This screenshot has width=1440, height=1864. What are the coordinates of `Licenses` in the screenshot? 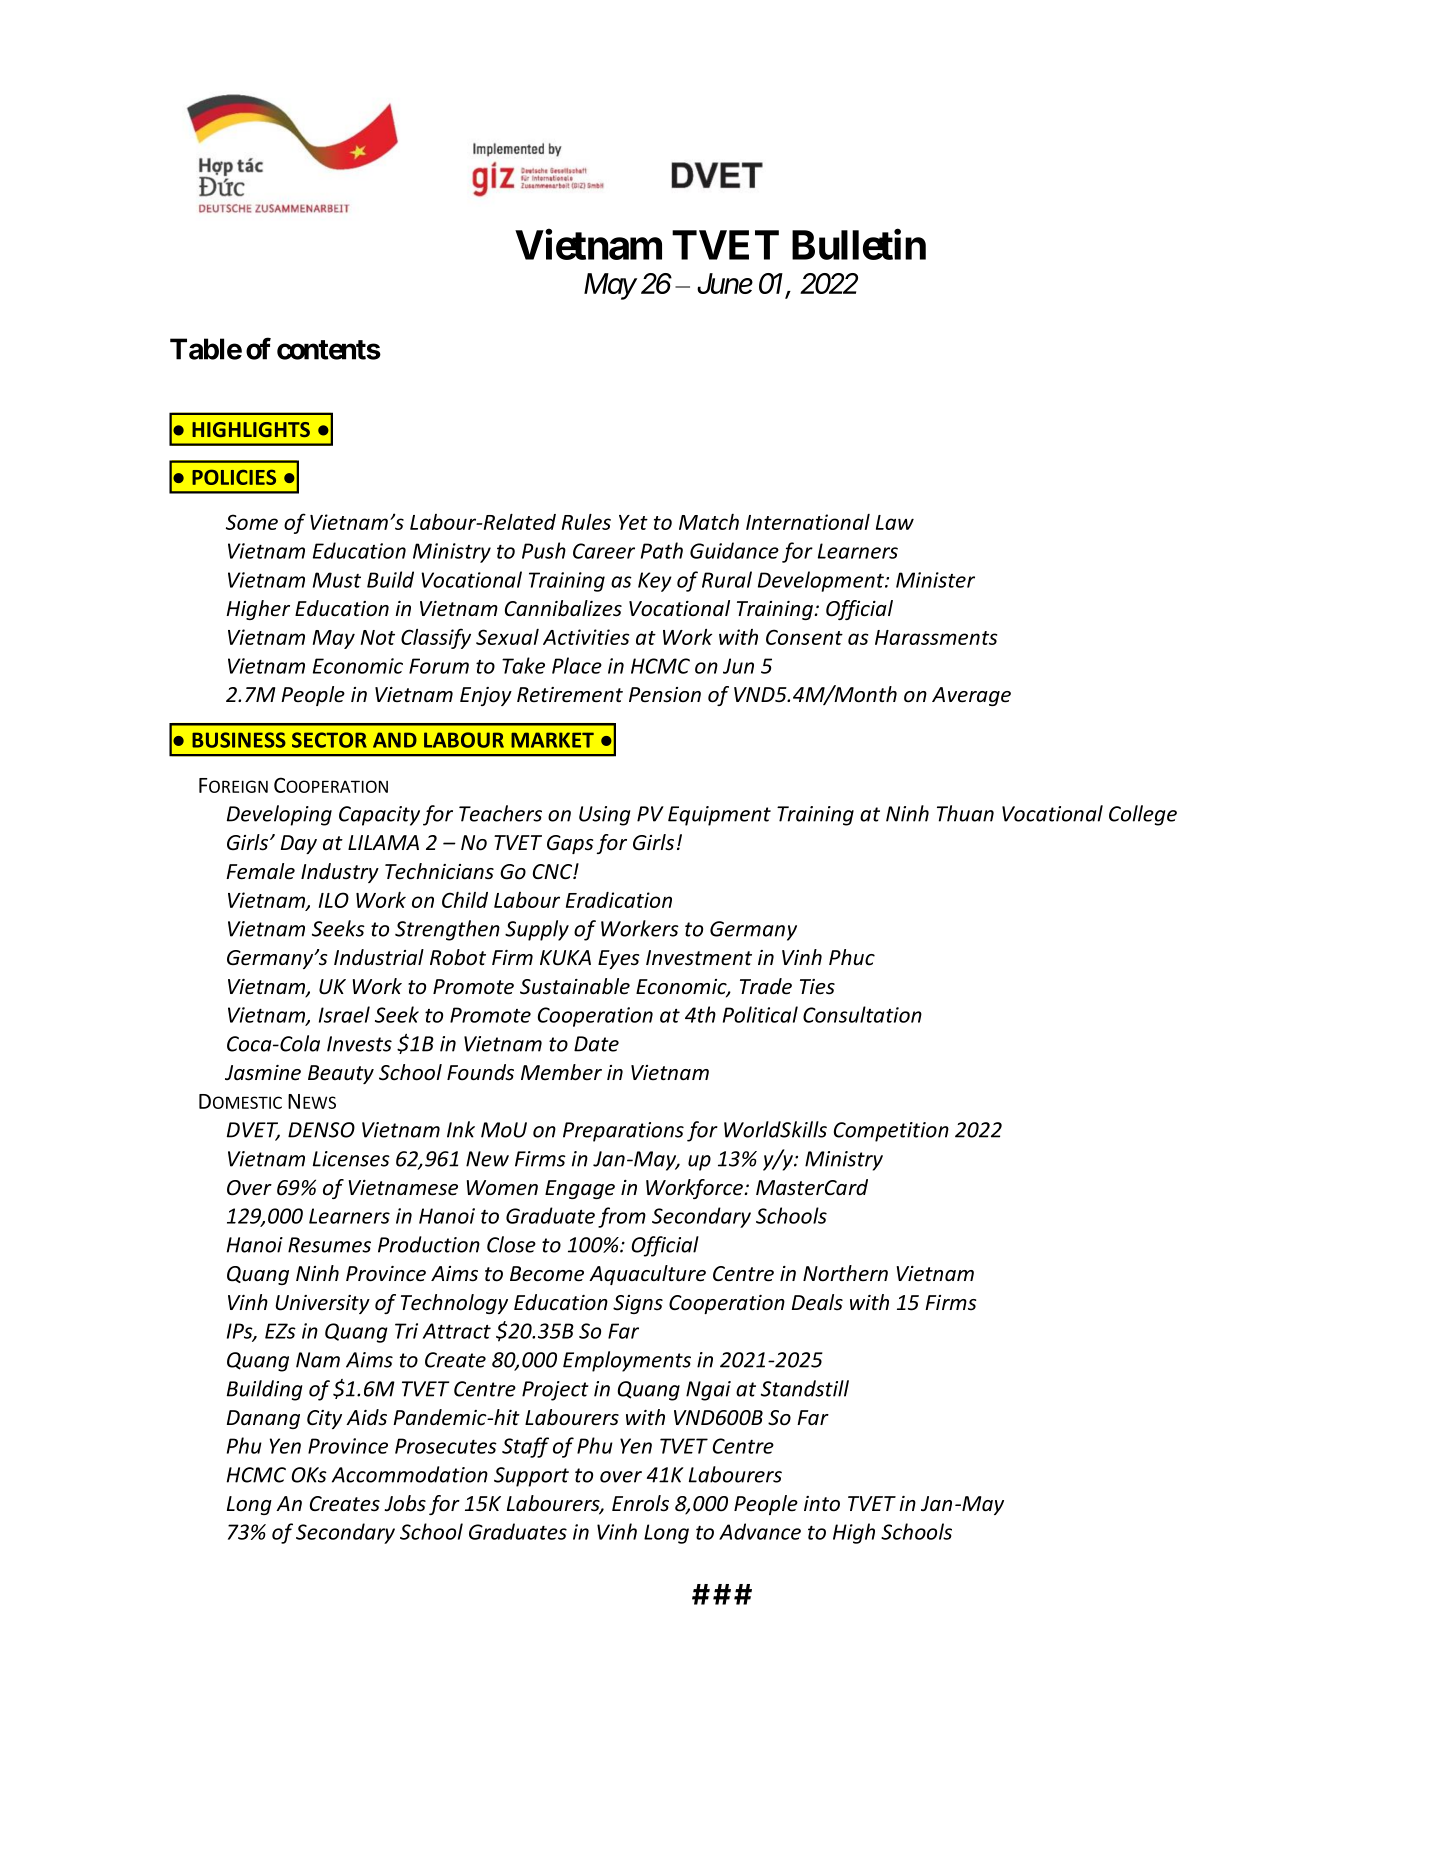 It's located at (351, 1159).
